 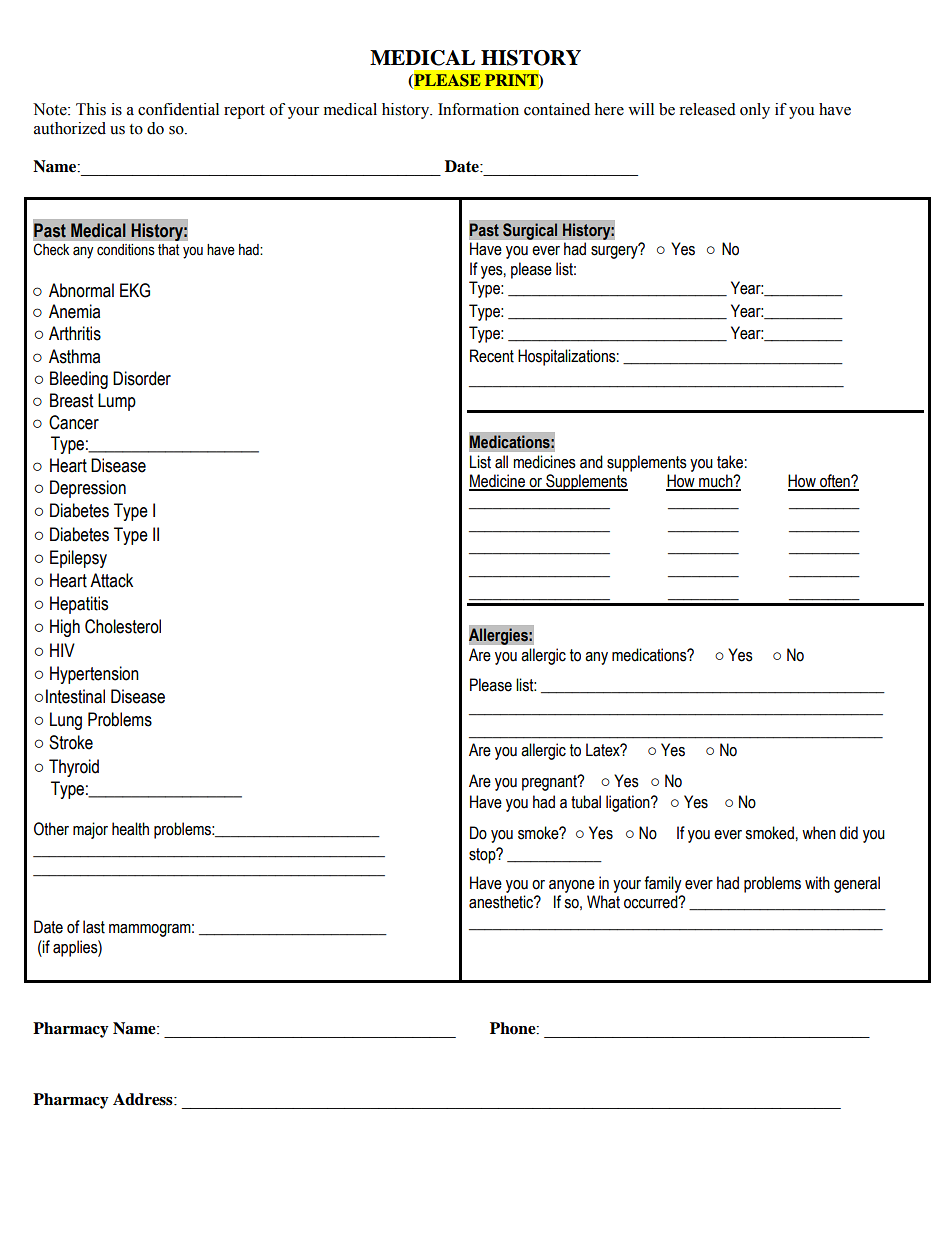 What do you see at coordinates (478, 109) in the screenshot?
I see `Information` at bounding box center [478, 109].
